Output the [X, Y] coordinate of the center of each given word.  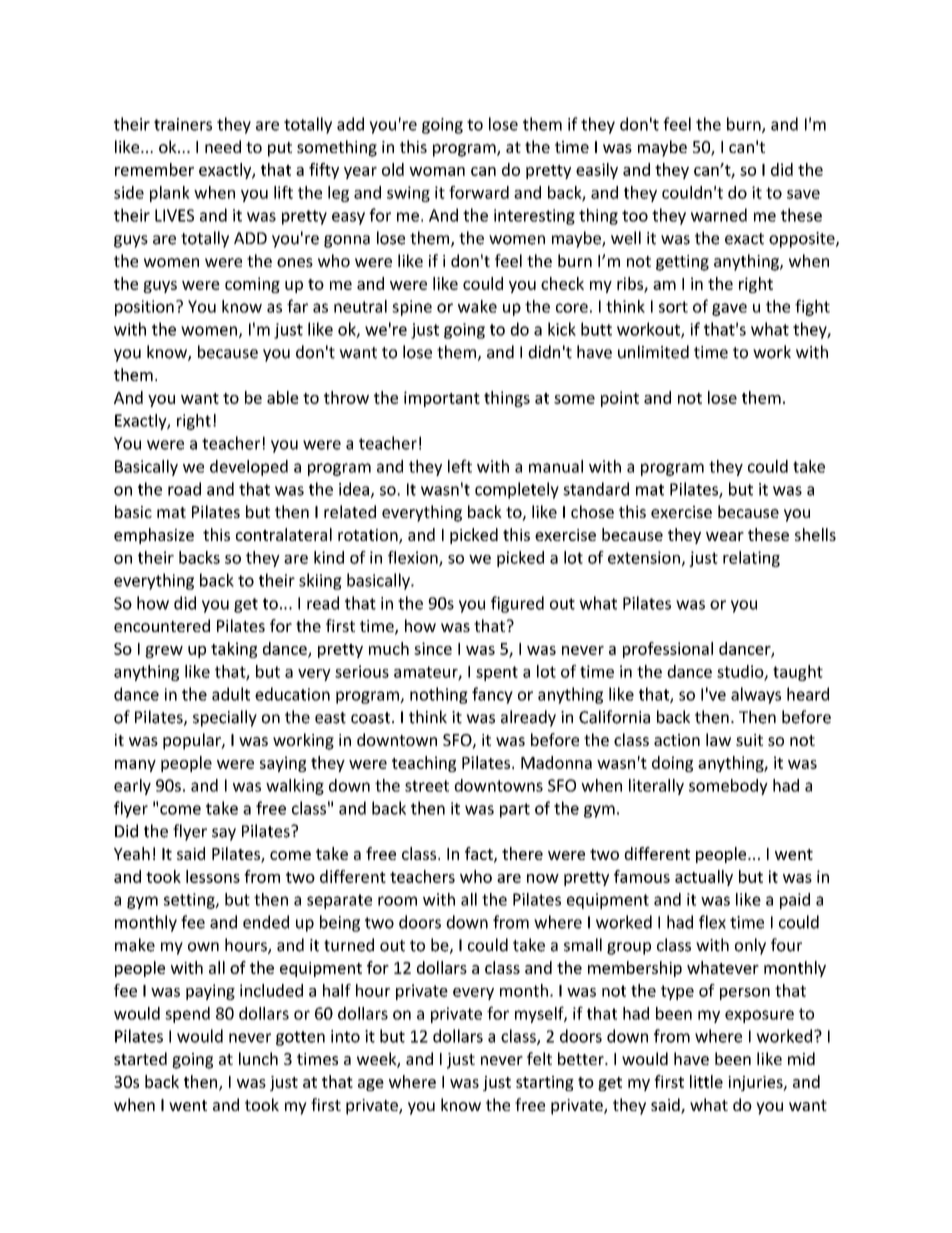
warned [719, 215]
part [515, 810]
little [706, 1081]
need [223, 146]
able [283, 397]
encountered [162, 625]
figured [517, 604]
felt [539, 1058]
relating [751, 559]
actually [704, 878]
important [442, 399]
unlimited [653, 352]
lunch [258, 1058]
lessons [213, 876]
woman [437, 171]
